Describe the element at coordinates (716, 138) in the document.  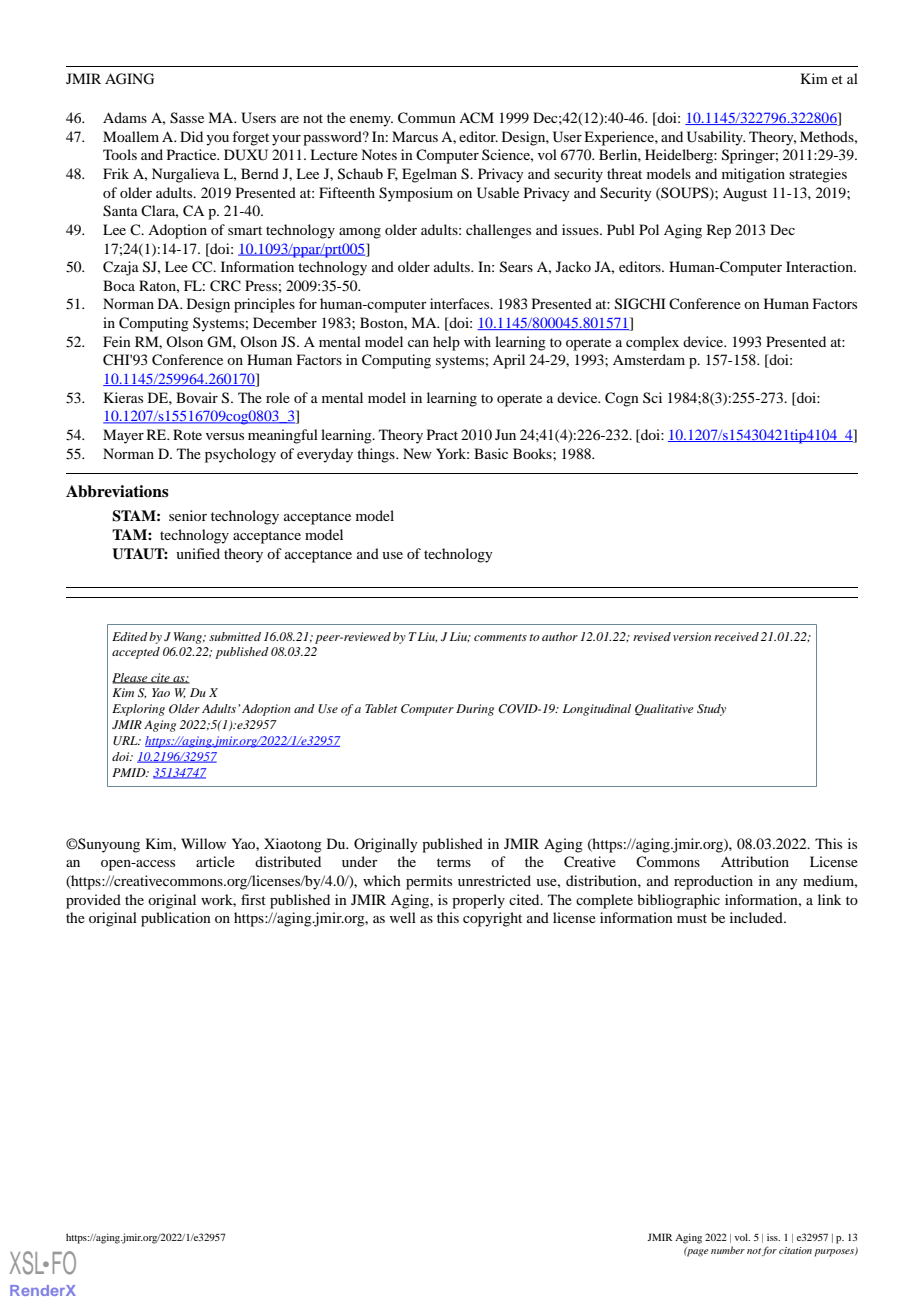
I see `Usability` at that location.
